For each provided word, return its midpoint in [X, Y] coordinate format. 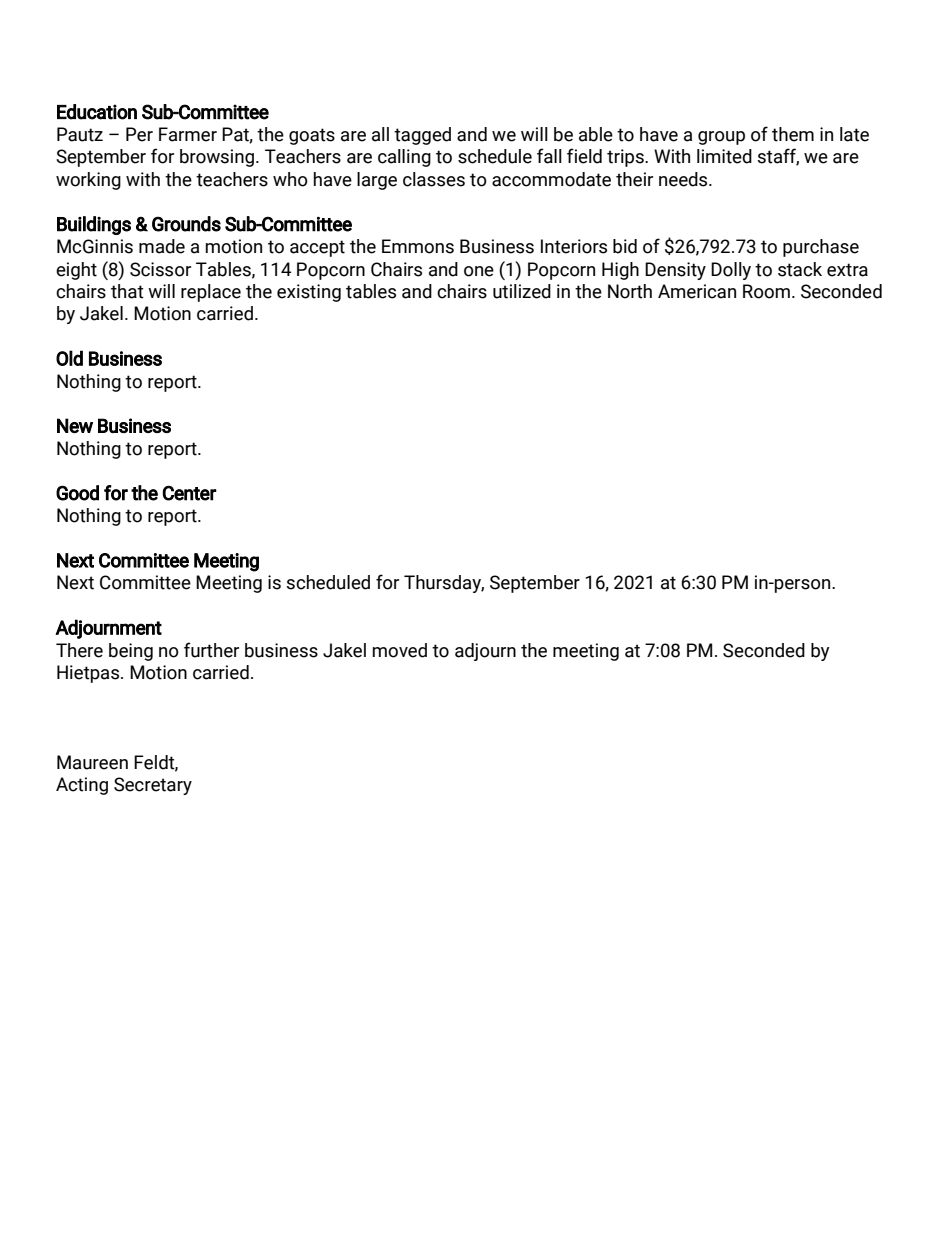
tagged [422, 136]
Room [766, 291]
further [211, 650]
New [75, 425]
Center [189, 493]
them [793, 134]
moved [399, 650]
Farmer [188, 134]
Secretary [153, 786]
